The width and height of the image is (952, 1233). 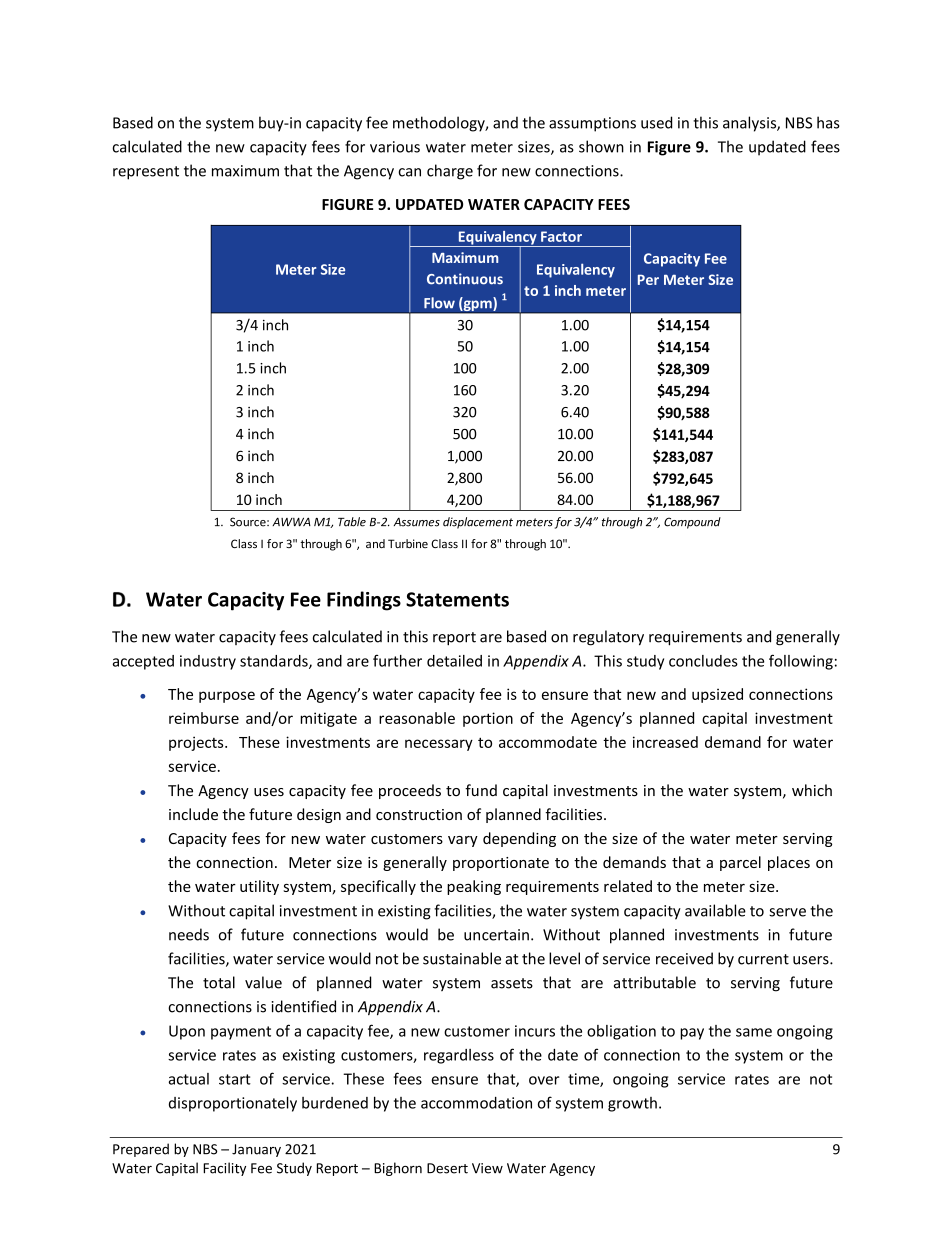 I want to click on growth, so click(x=632, y=1104).
